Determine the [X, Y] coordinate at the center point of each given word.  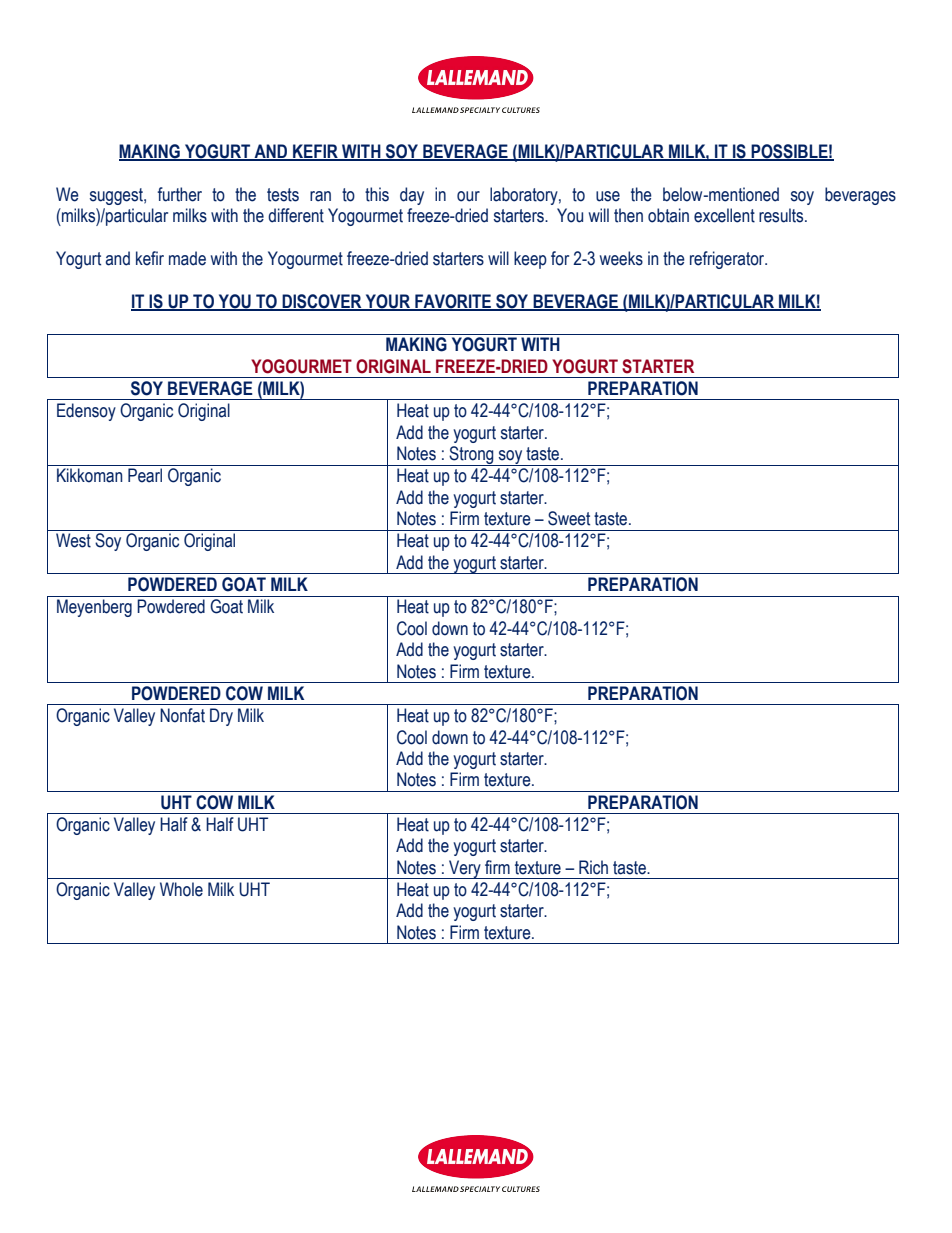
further [180, 194]
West [73, 540]
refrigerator [728, 260]
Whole [181, 889]
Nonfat [182, 715]
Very [465, 869]
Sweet [569, 518]
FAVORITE [453, 302]
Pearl [145, 475]
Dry [221, 717]
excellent [724, 215]
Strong [471, 456]
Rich [593, 867]
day [412, 196]
